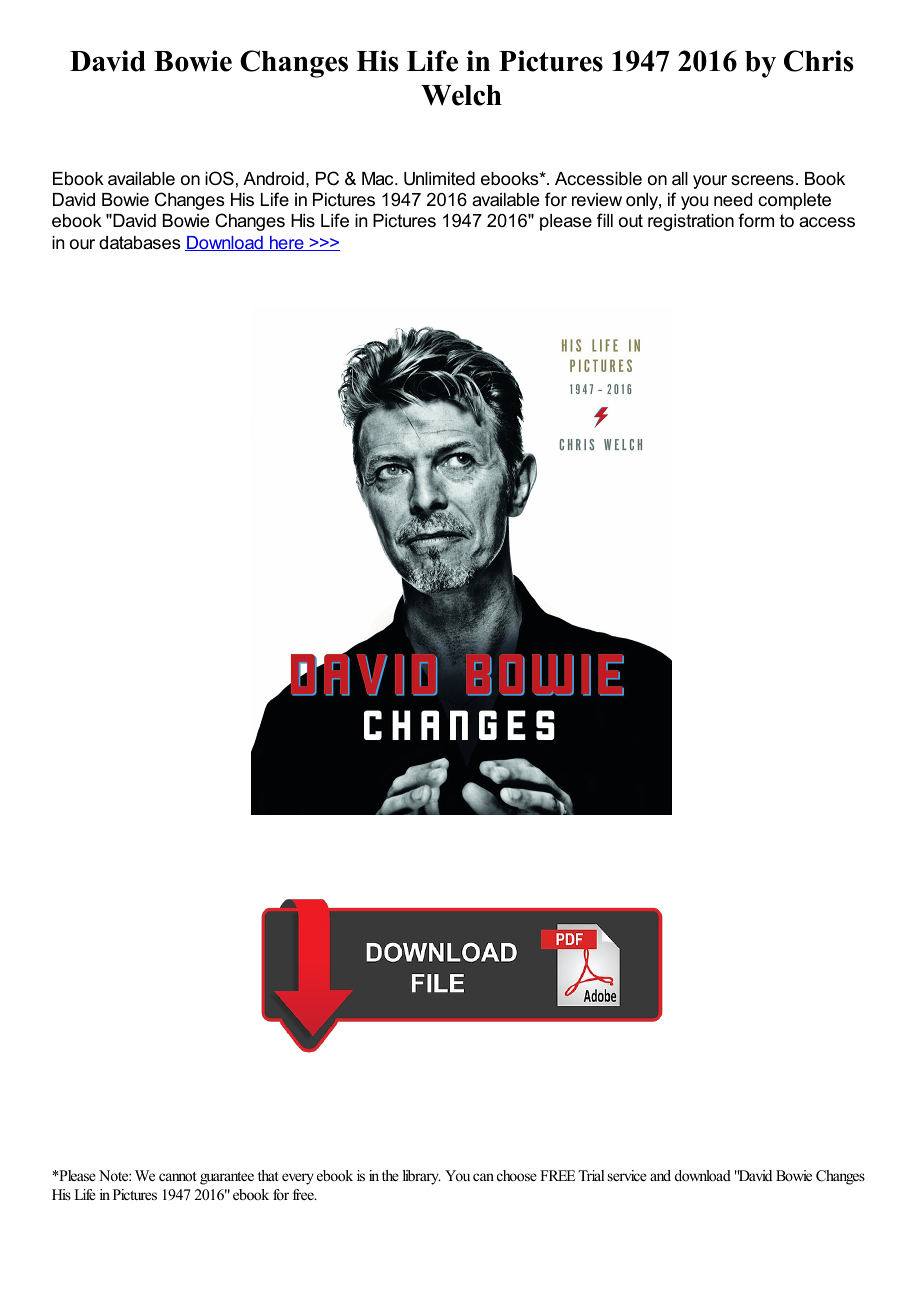 The height and width of the page is (1308, 924). I want to click on databases, so click(139, 243).
